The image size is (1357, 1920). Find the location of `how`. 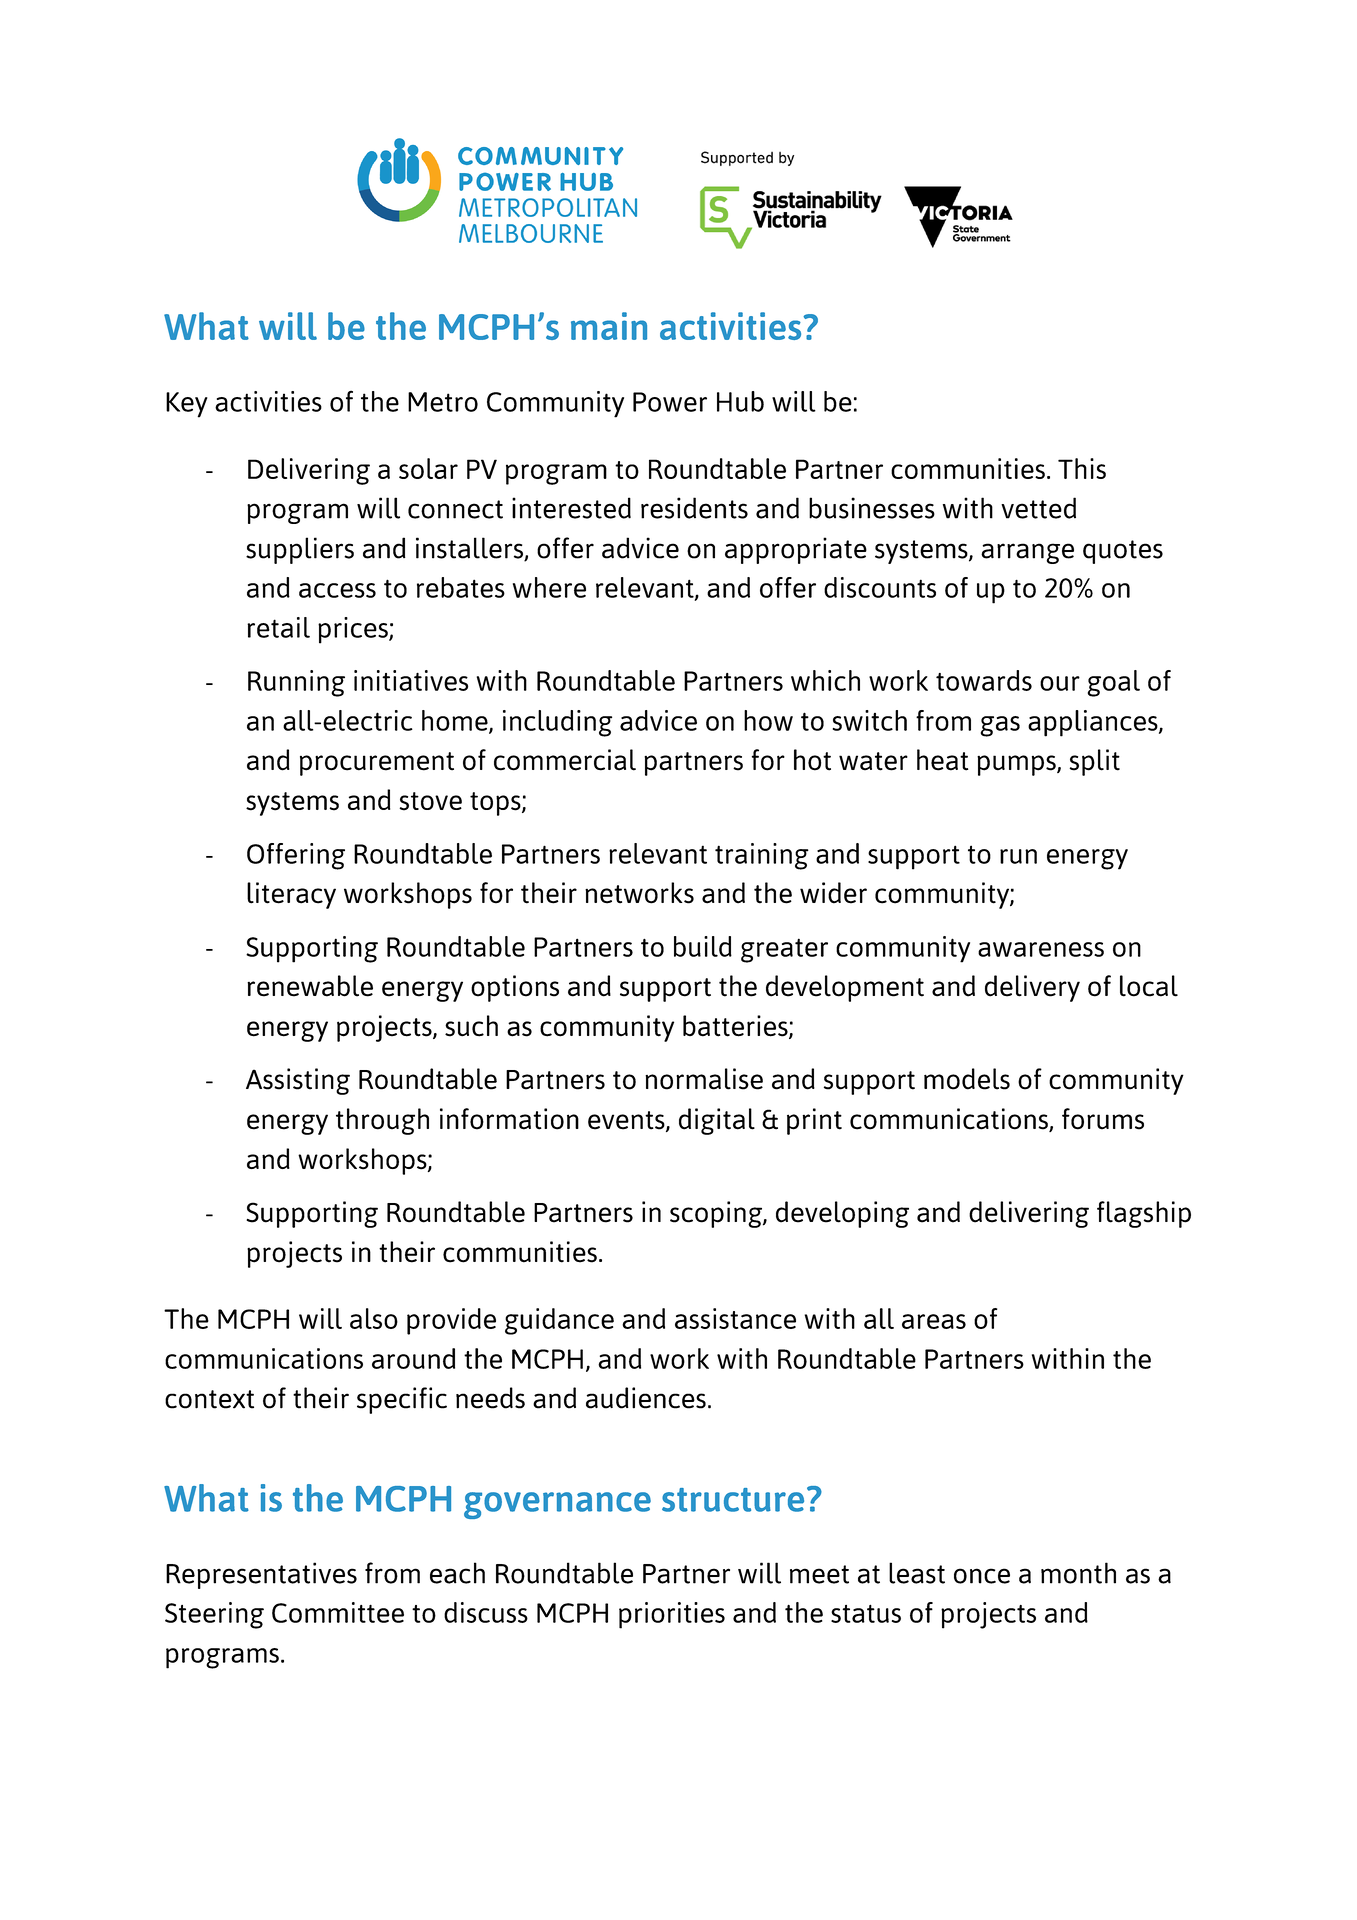

how is located at coordinates (768, 720).
